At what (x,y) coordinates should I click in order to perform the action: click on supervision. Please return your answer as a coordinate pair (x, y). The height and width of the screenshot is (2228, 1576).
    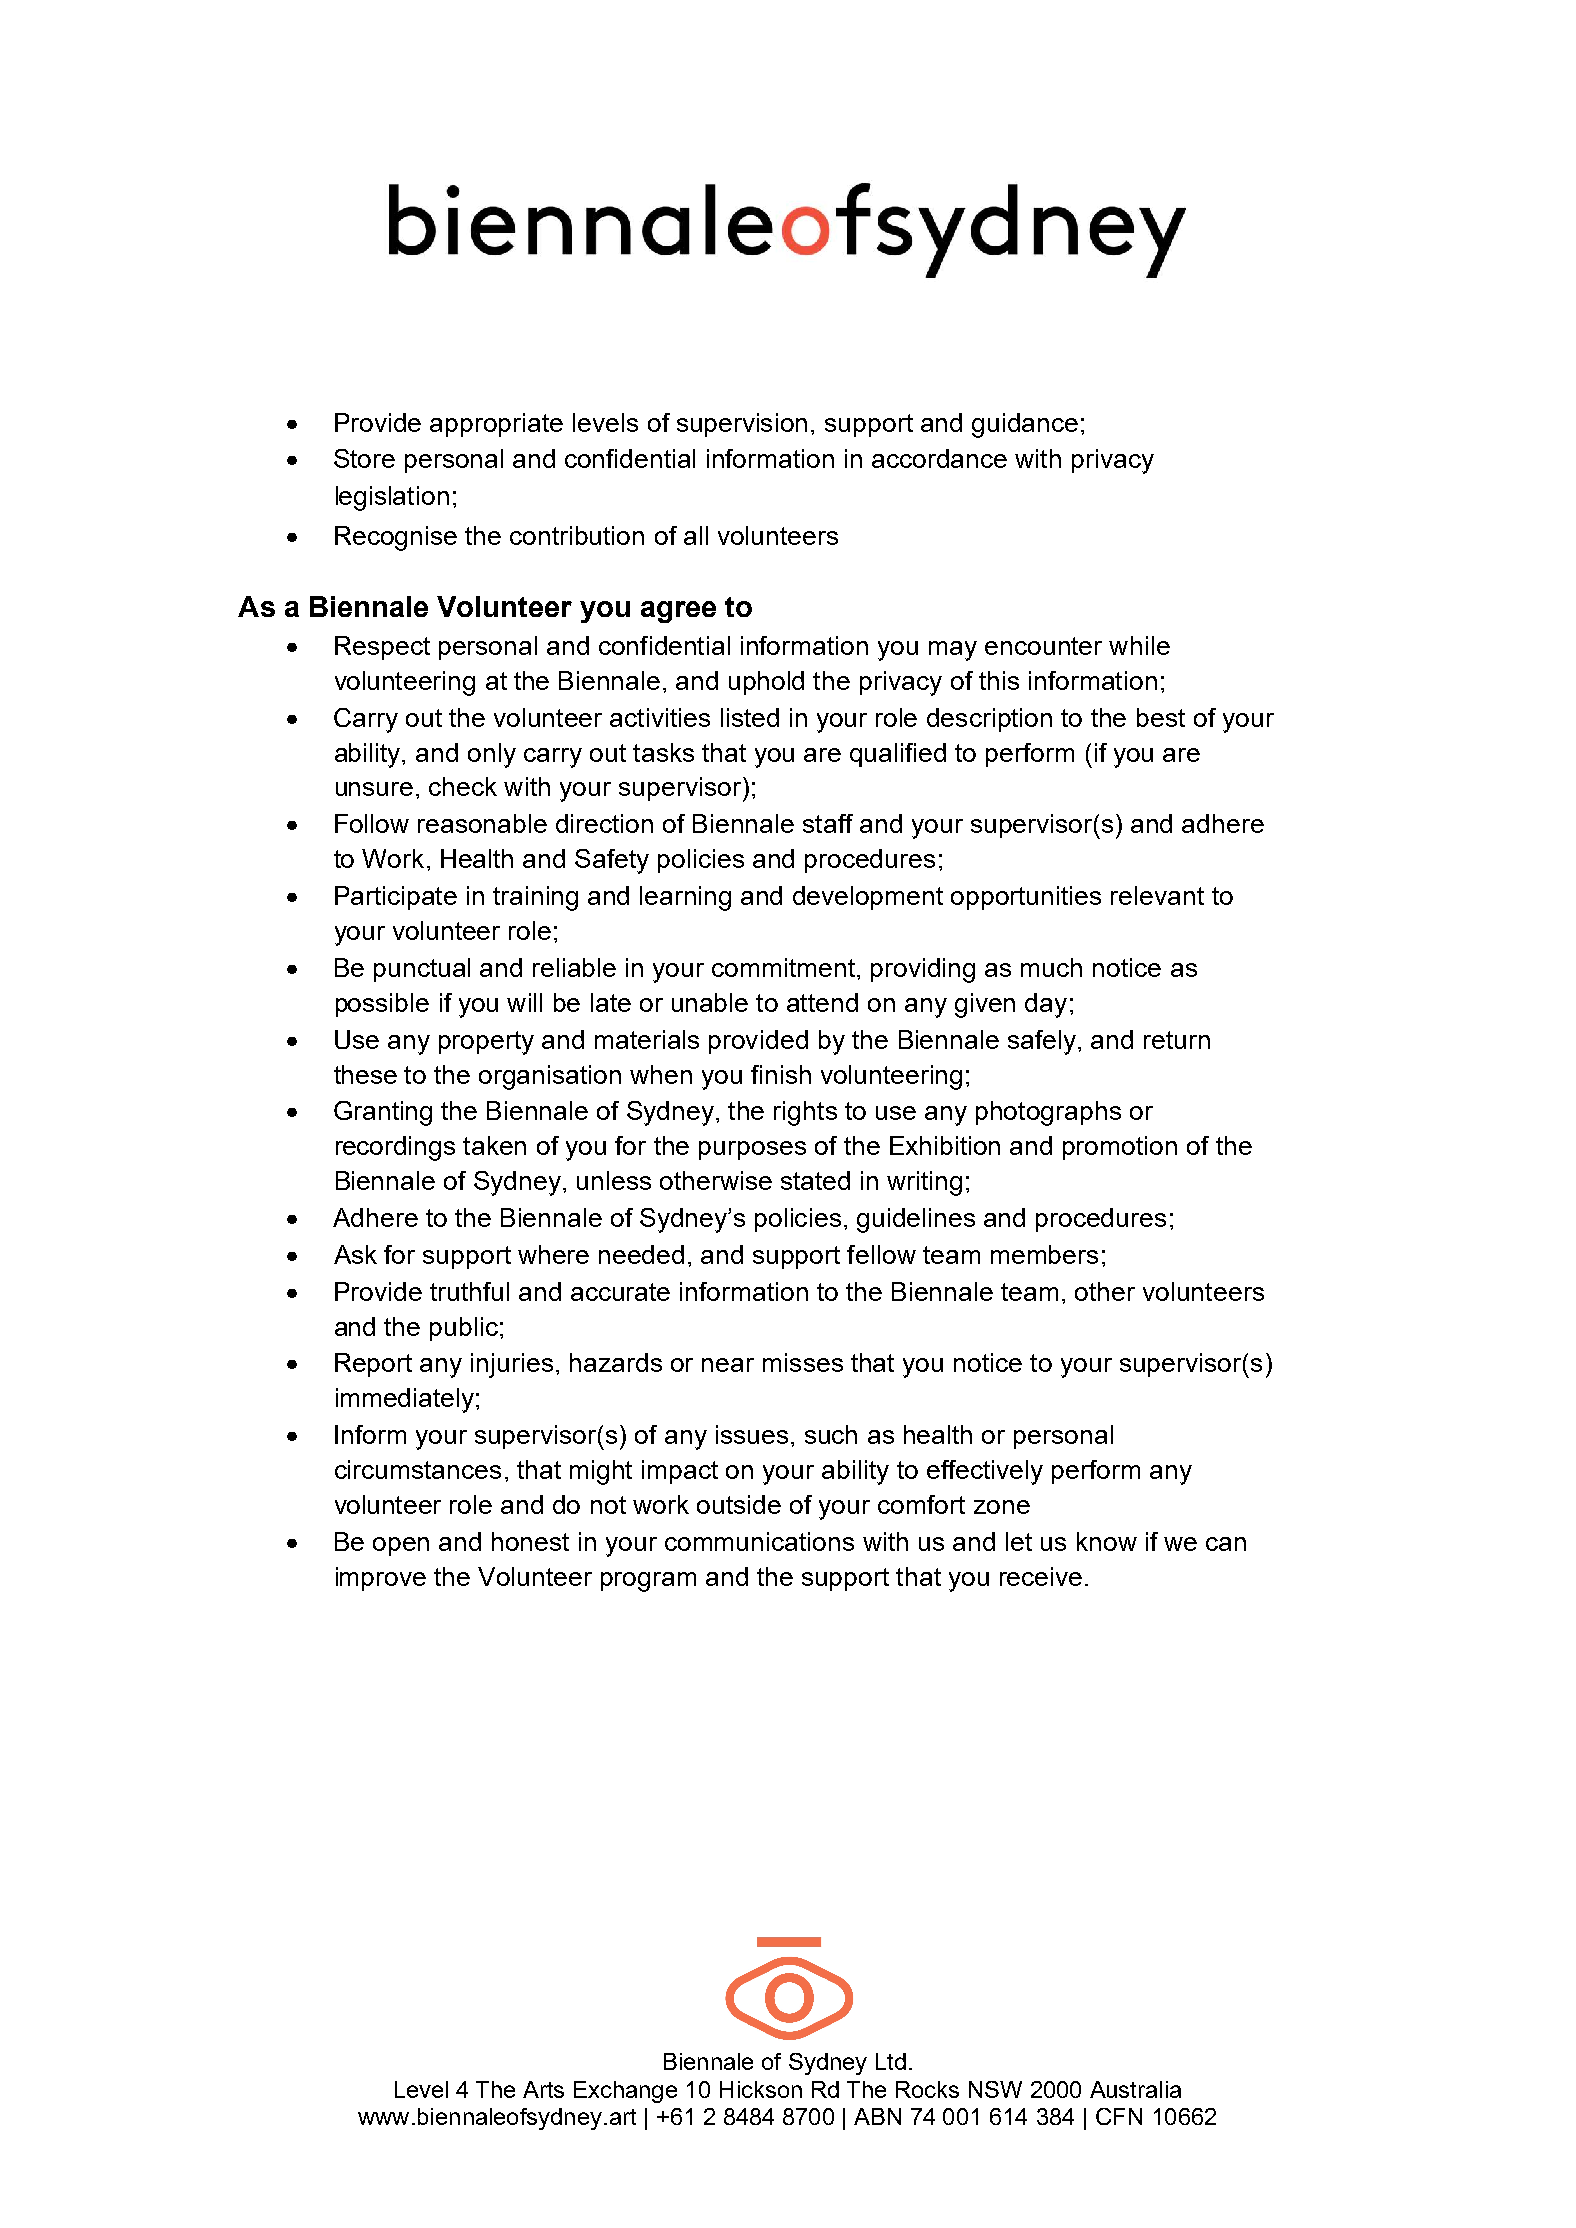
    Looking at the image, I should click on (742, 425).
